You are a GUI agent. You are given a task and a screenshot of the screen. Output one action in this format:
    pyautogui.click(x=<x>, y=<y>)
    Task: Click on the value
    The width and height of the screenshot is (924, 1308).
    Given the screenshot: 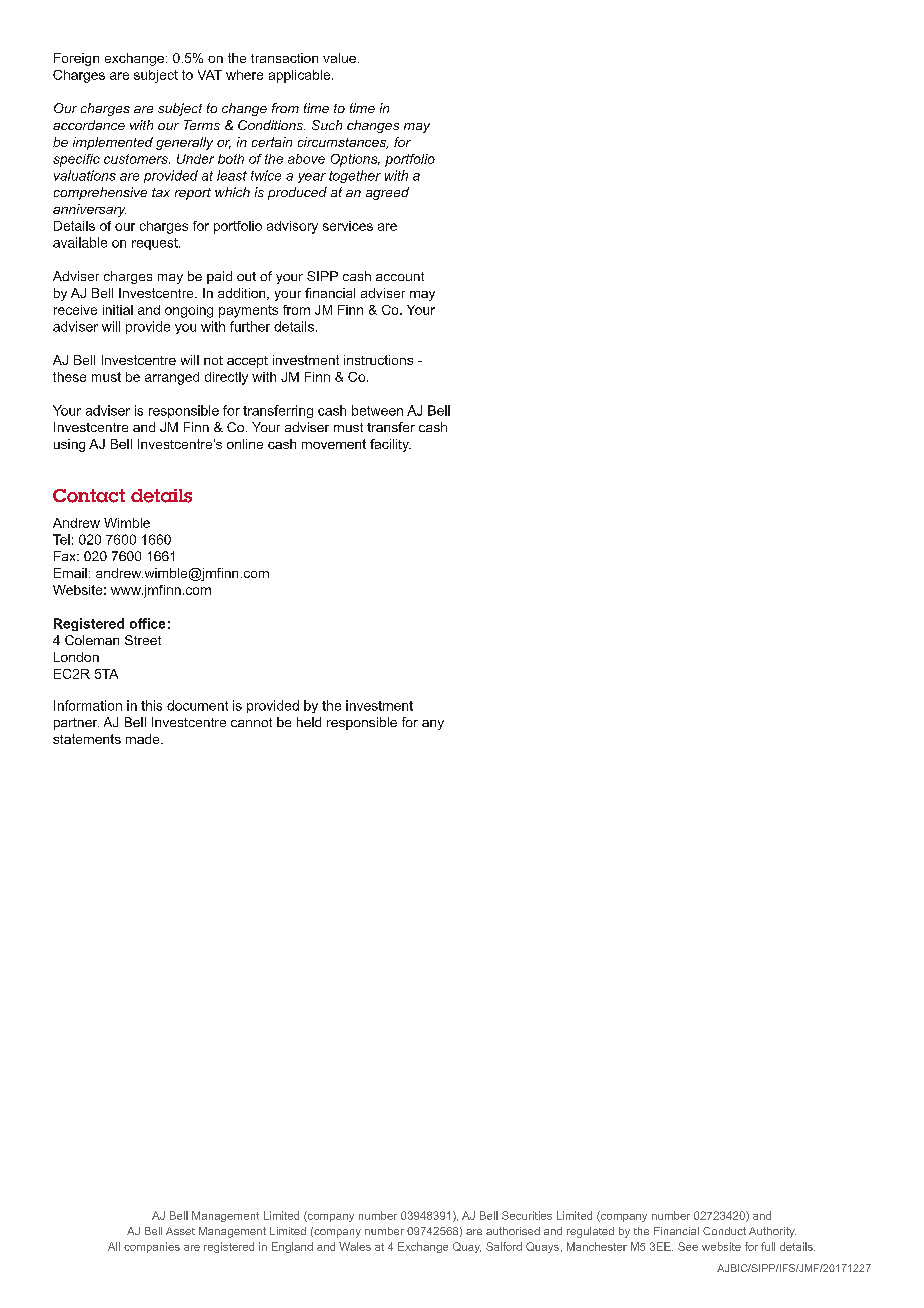 What is the action you would take?
    pyautogui.click(x=339, y=58)
